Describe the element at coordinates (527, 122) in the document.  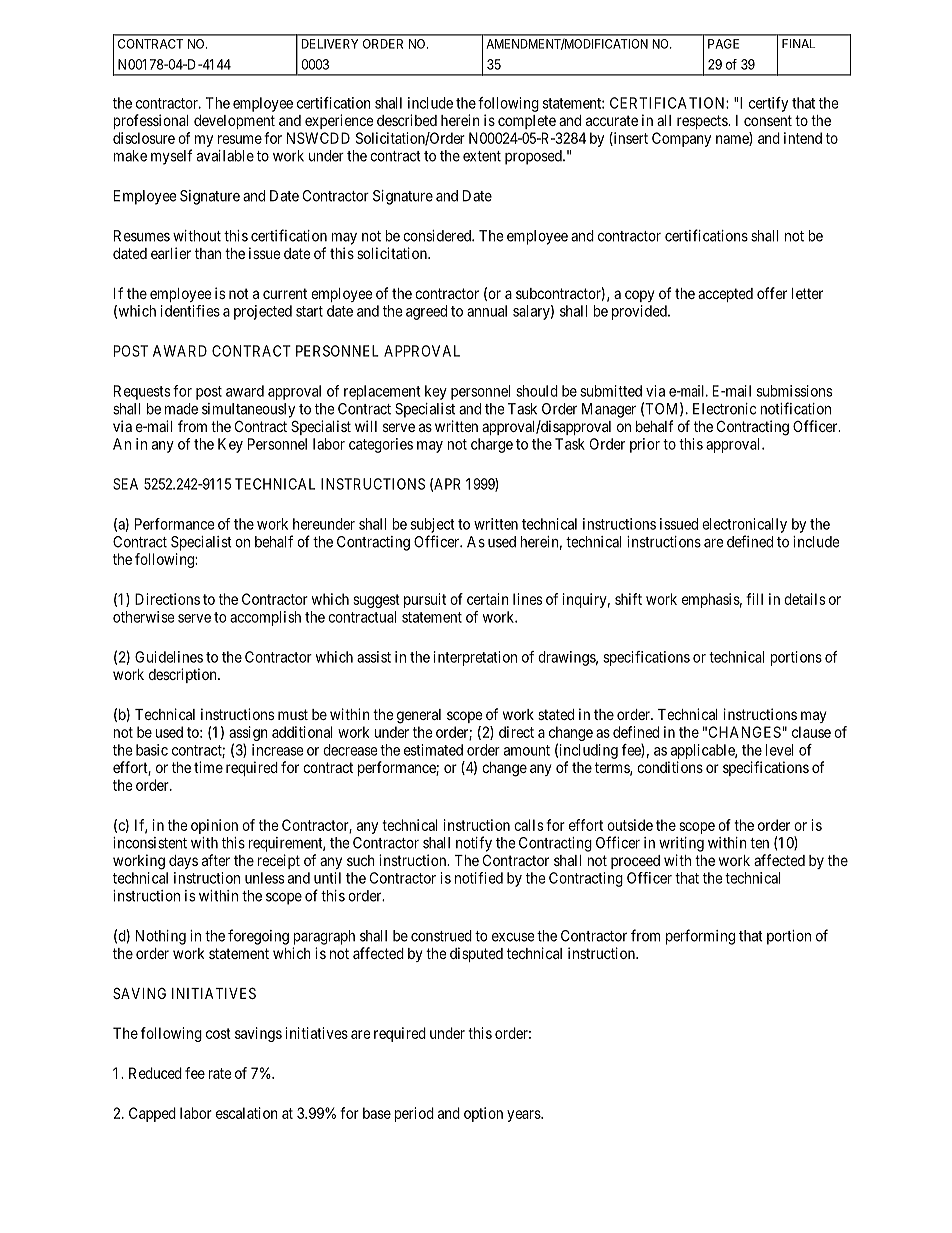
I see `complete` at that location.
